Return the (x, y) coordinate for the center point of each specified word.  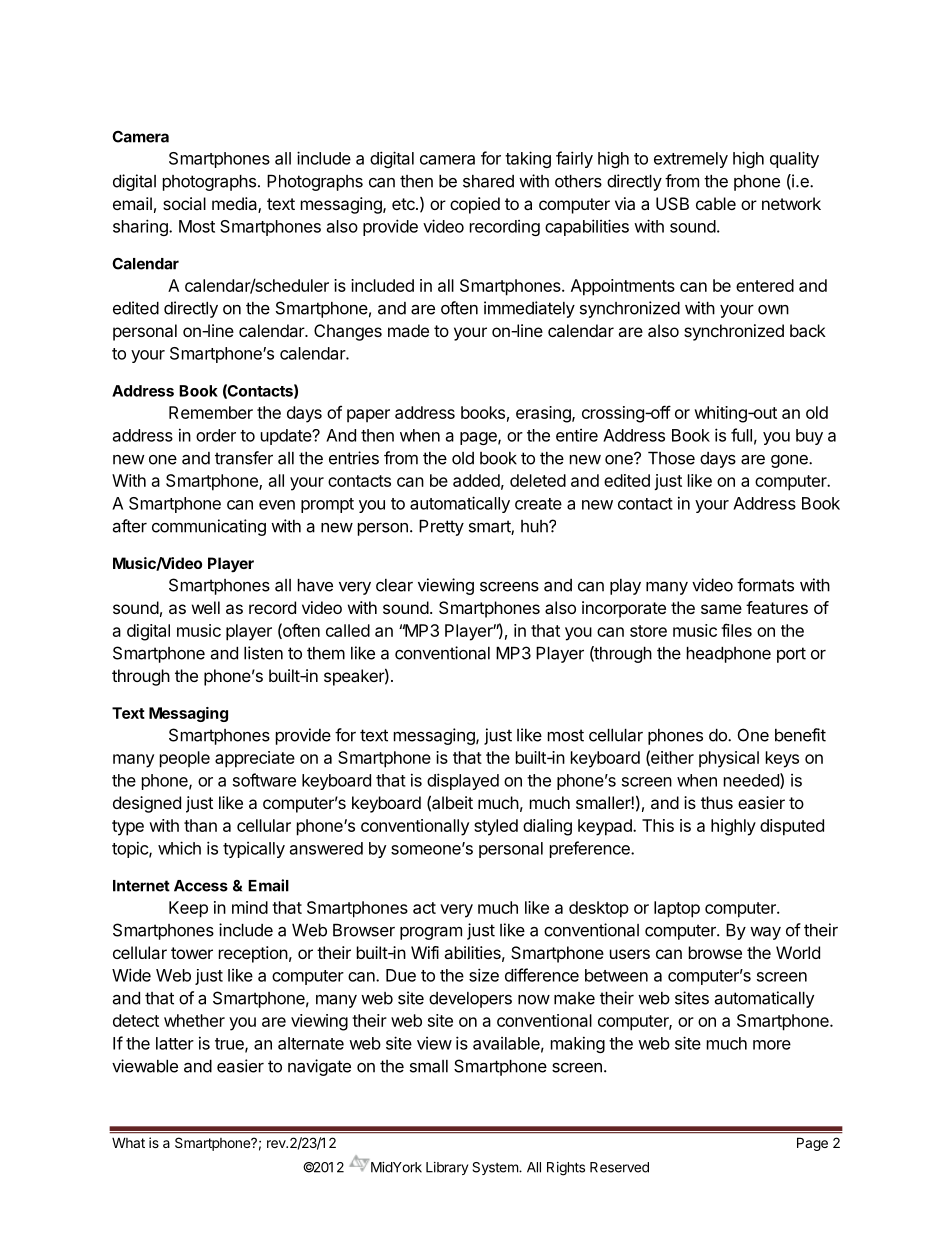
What (128, 1143)
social (184, 203)
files (736, 630)
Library (447, 1168)
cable (716, 203)
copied (475, 205)
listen (263, 653)
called (348, 630)
